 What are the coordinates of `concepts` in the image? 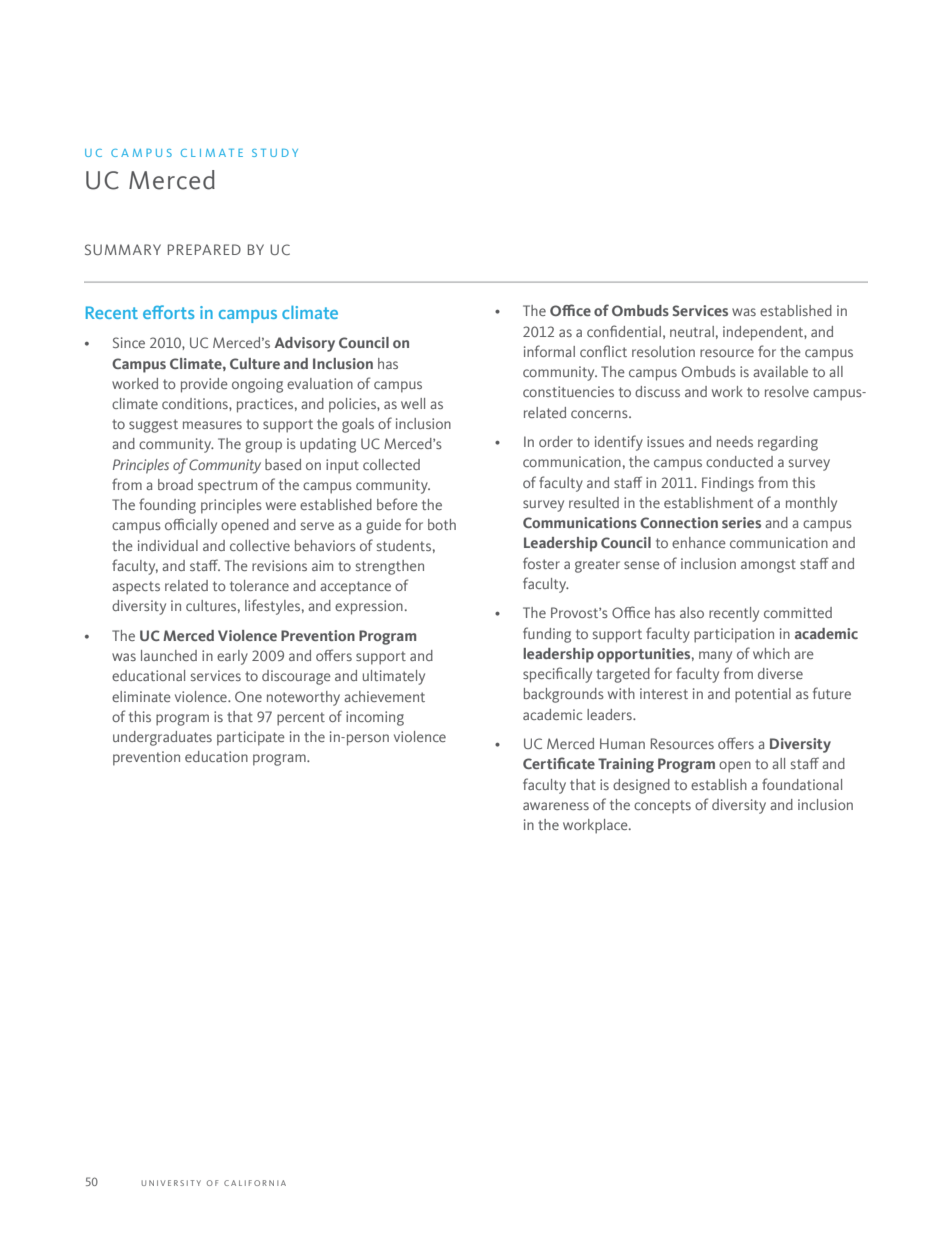 It's located at (662, 807).
